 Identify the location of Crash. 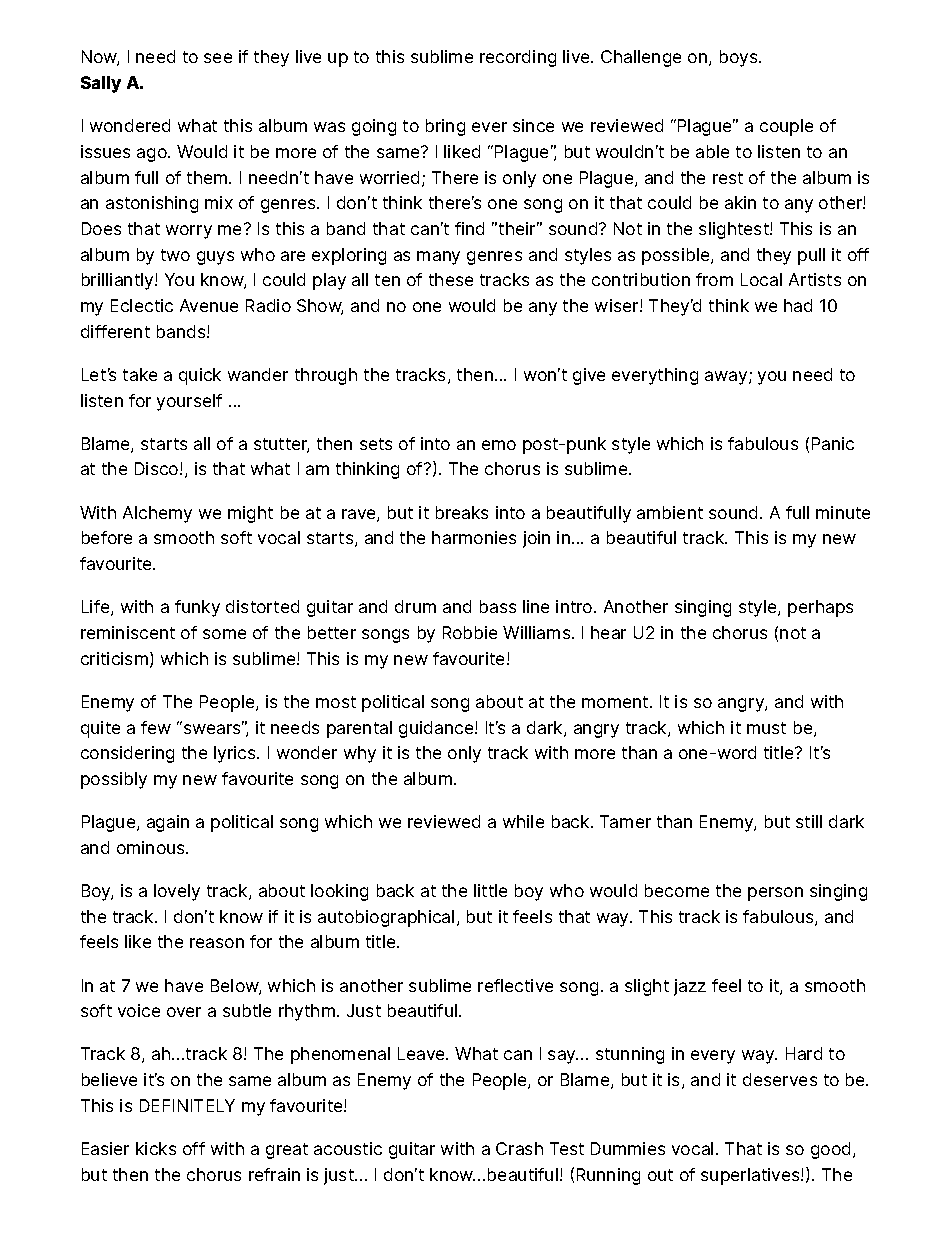
(519, 1148).
